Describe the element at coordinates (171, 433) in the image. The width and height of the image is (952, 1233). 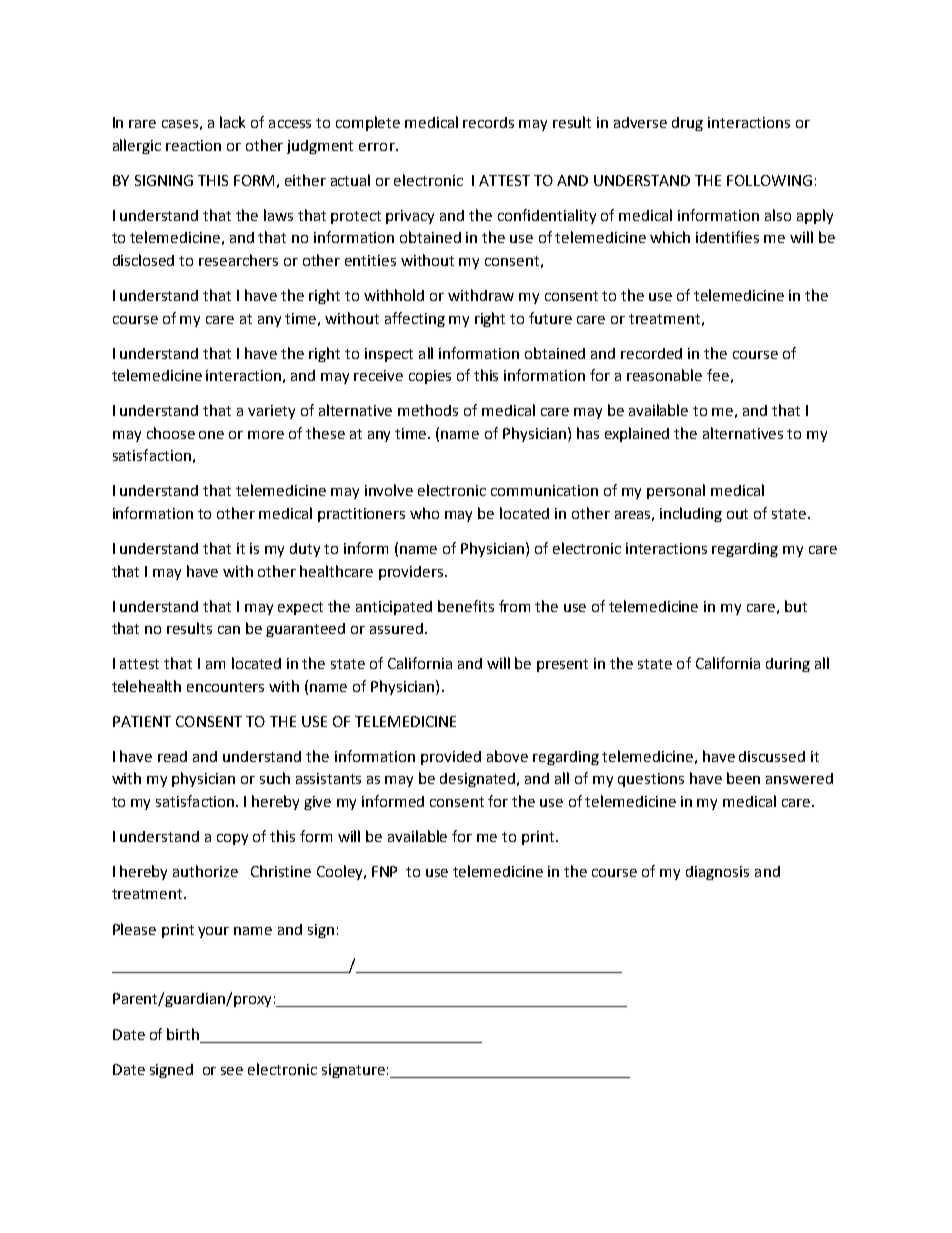
I see `choose` at that location.
